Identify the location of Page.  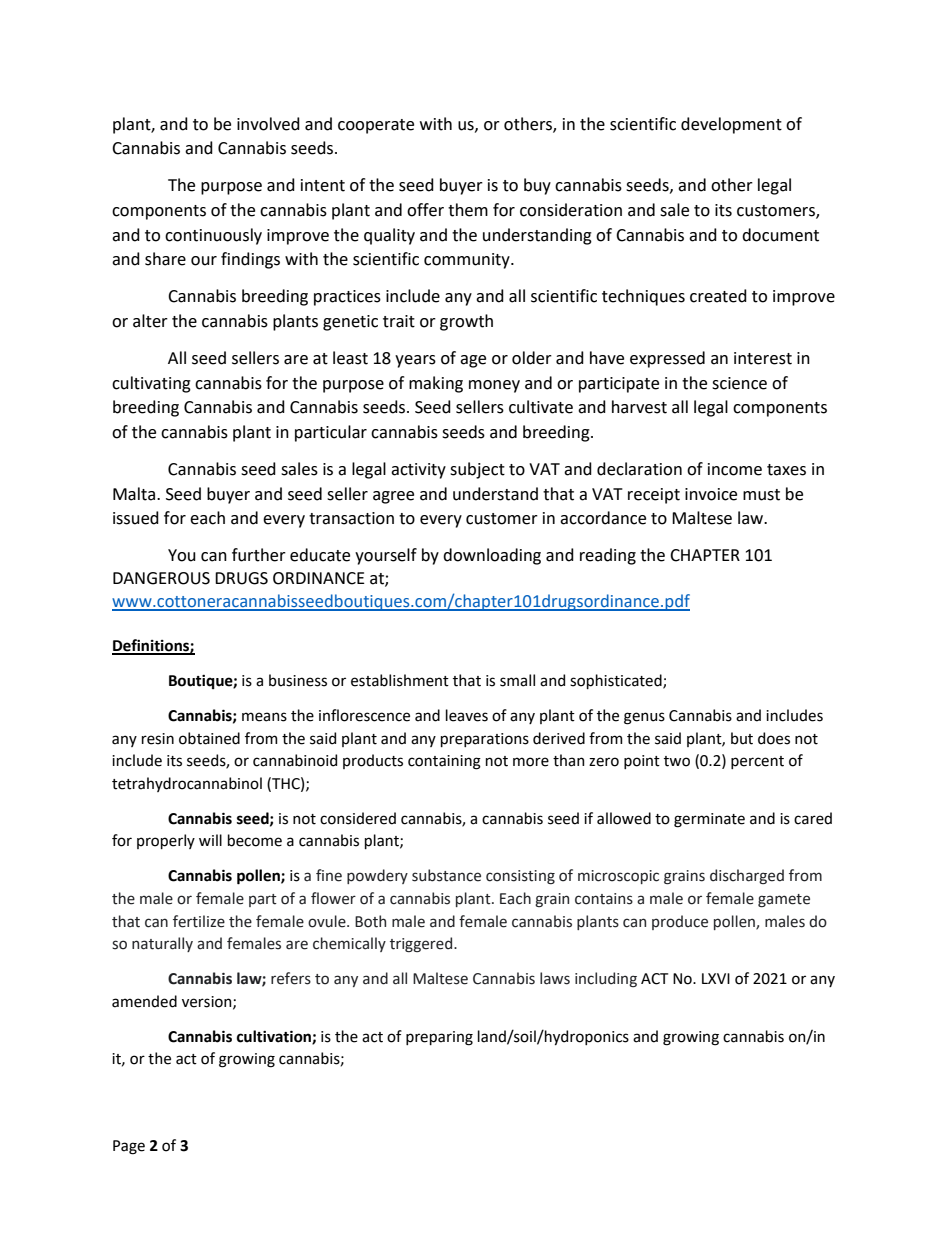
(129, 1147).
